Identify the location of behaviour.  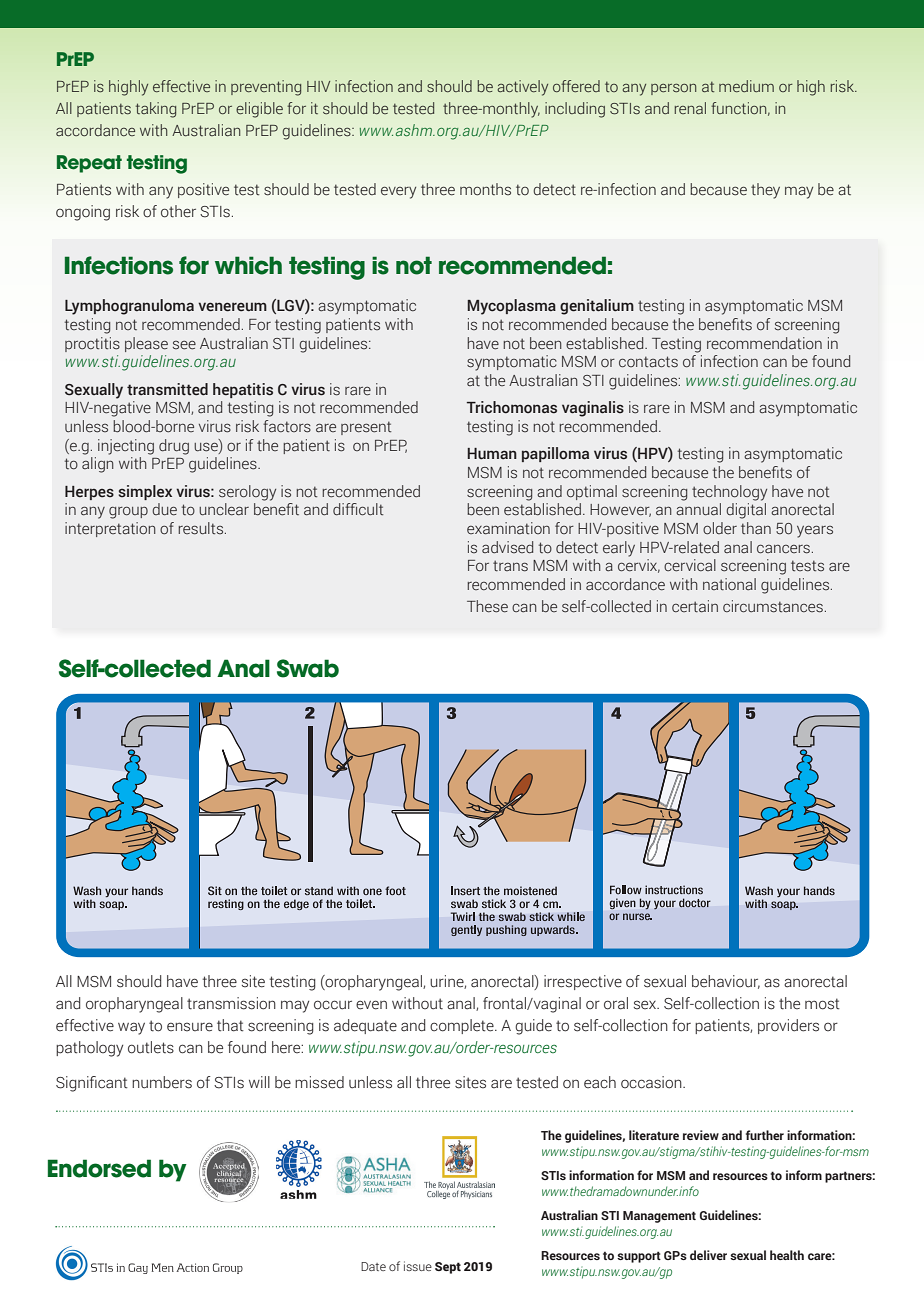
(726, 982).
